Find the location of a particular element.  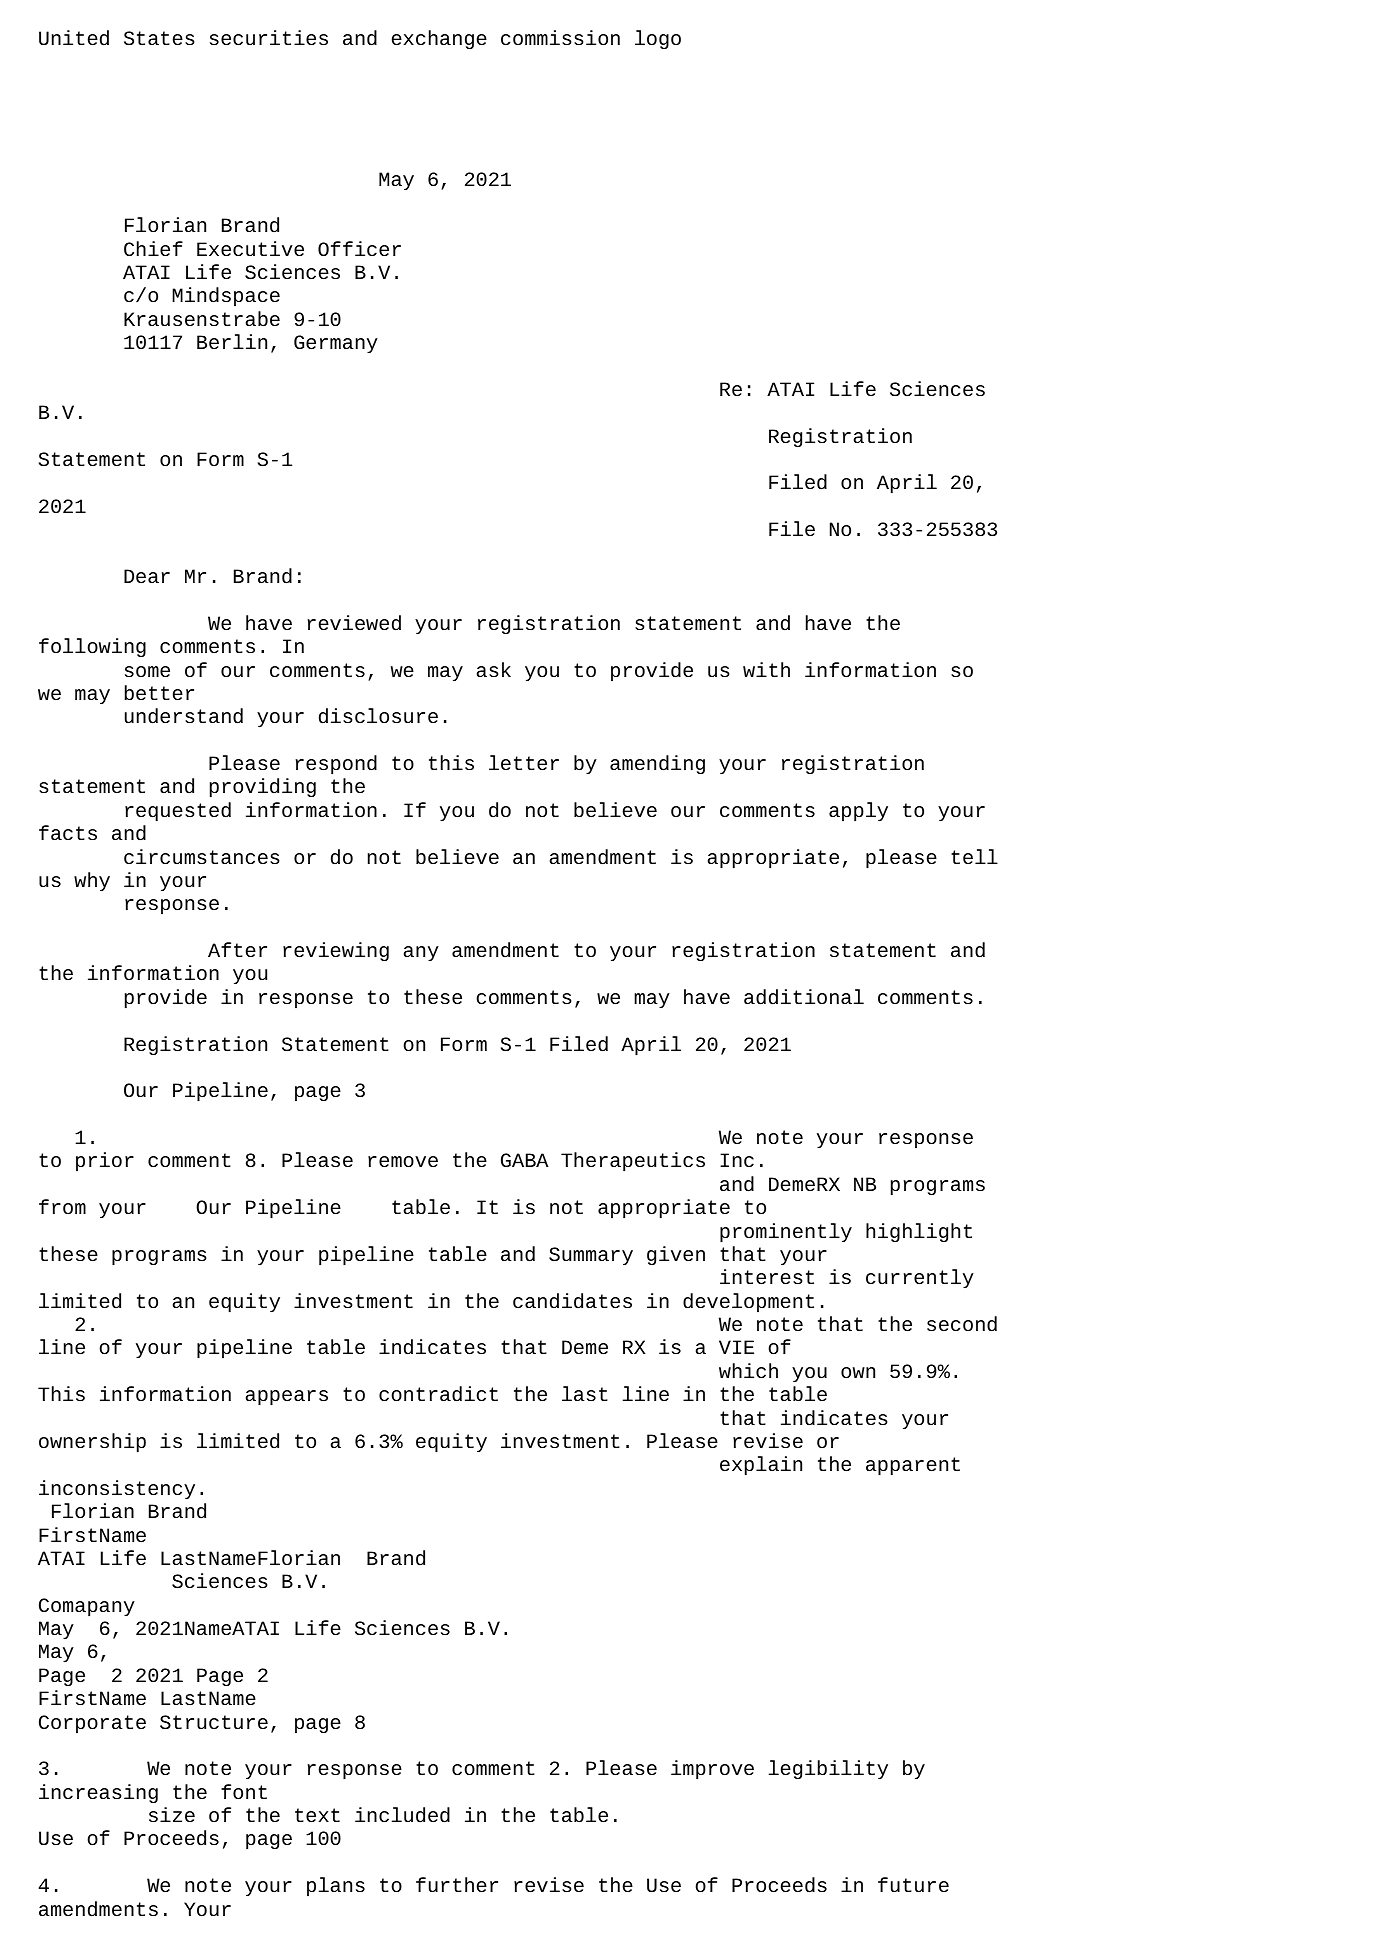

commission is located at coordinates (560, 37).
